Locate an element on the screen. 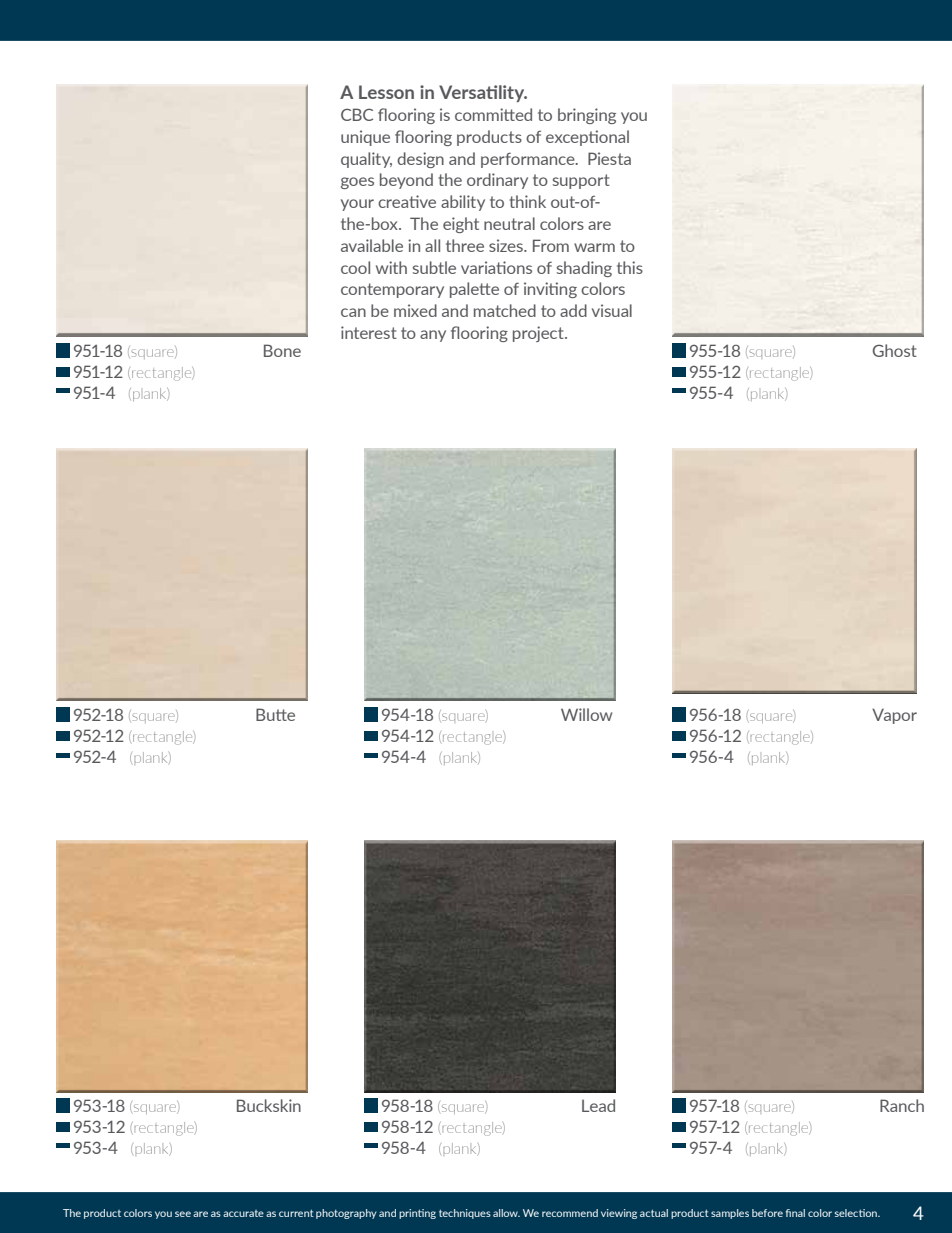  CBC is located at coordinates (357, 114).
